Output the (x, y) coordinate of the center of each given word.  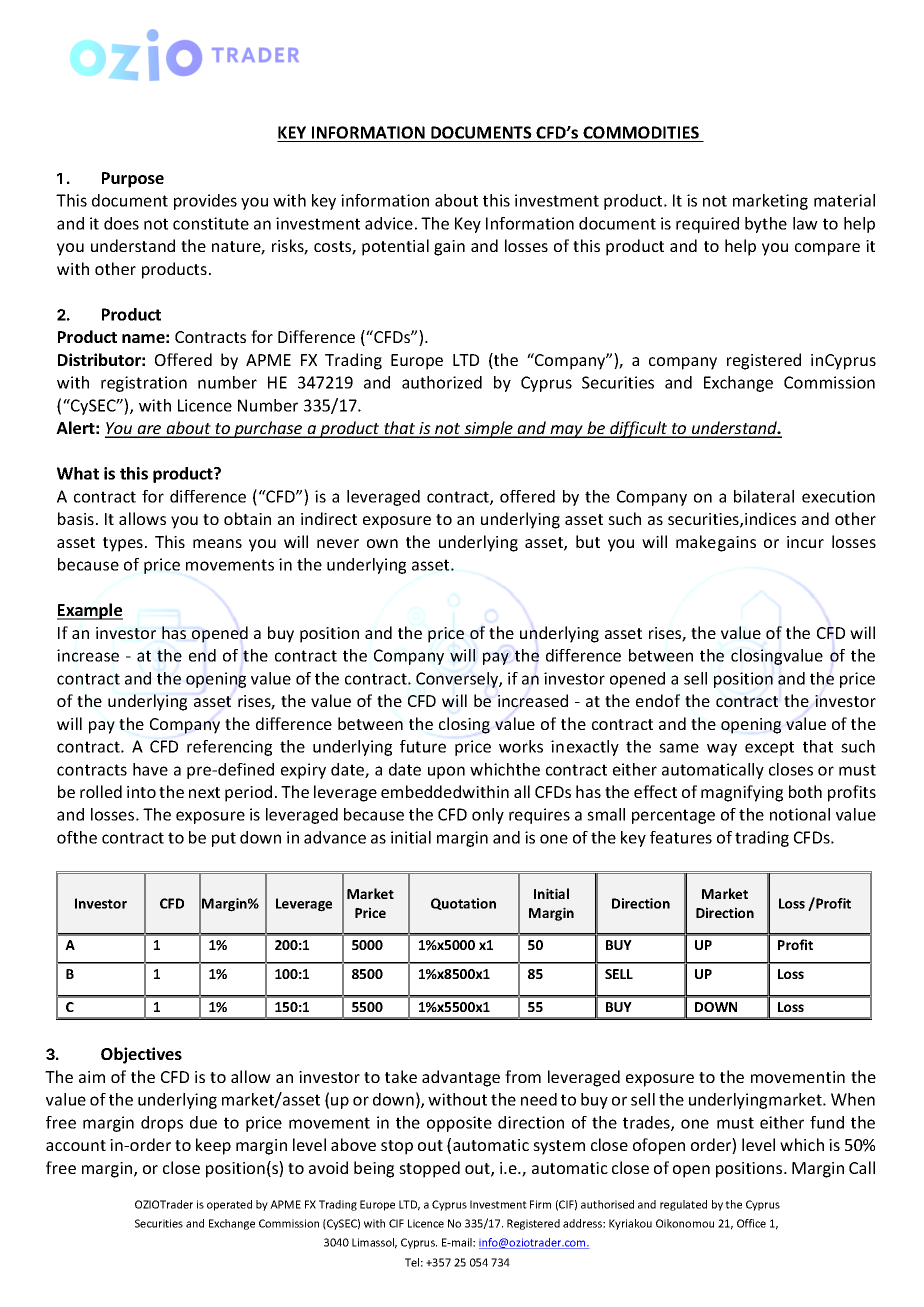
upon (446, 772)
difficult (639, 429)
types (123, 544)
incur (805, 542)
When (853, 1099)
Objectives (141, 1055)
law (805, 223)
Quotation (463, 904)
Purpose (133, 180)
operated (229, 1205)
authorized (442, 382)
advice (389, 223)
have (150, 769)
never (338, 543)
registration (144, 384)
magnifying (742, 793)
